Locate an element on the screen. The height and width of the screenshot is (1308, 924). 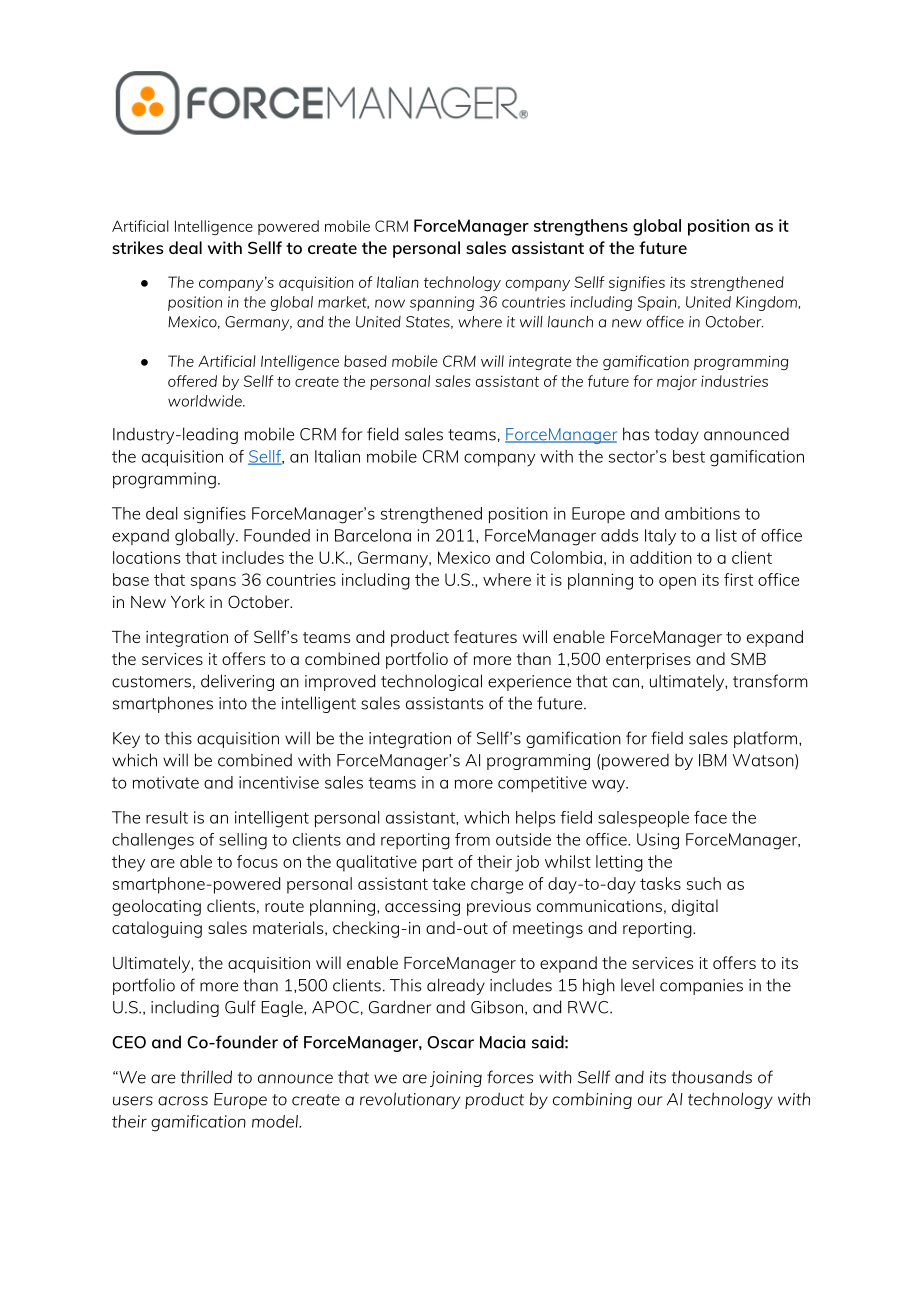
Barcelona is located at coordinates (373, 535).
